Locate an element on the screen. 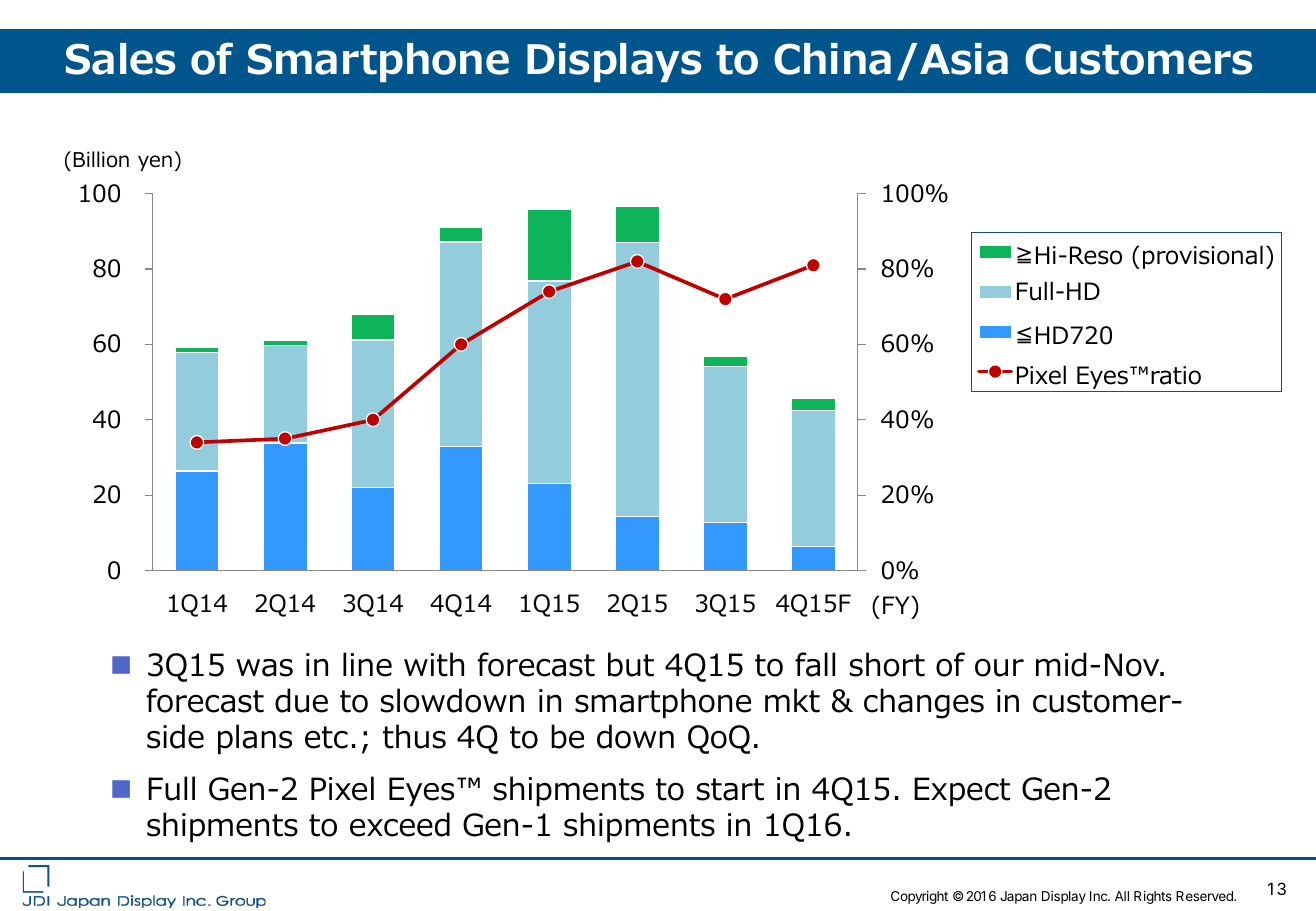 This screenshot has height=911, width=1316. Sales is located at coordinates (120, 59).
